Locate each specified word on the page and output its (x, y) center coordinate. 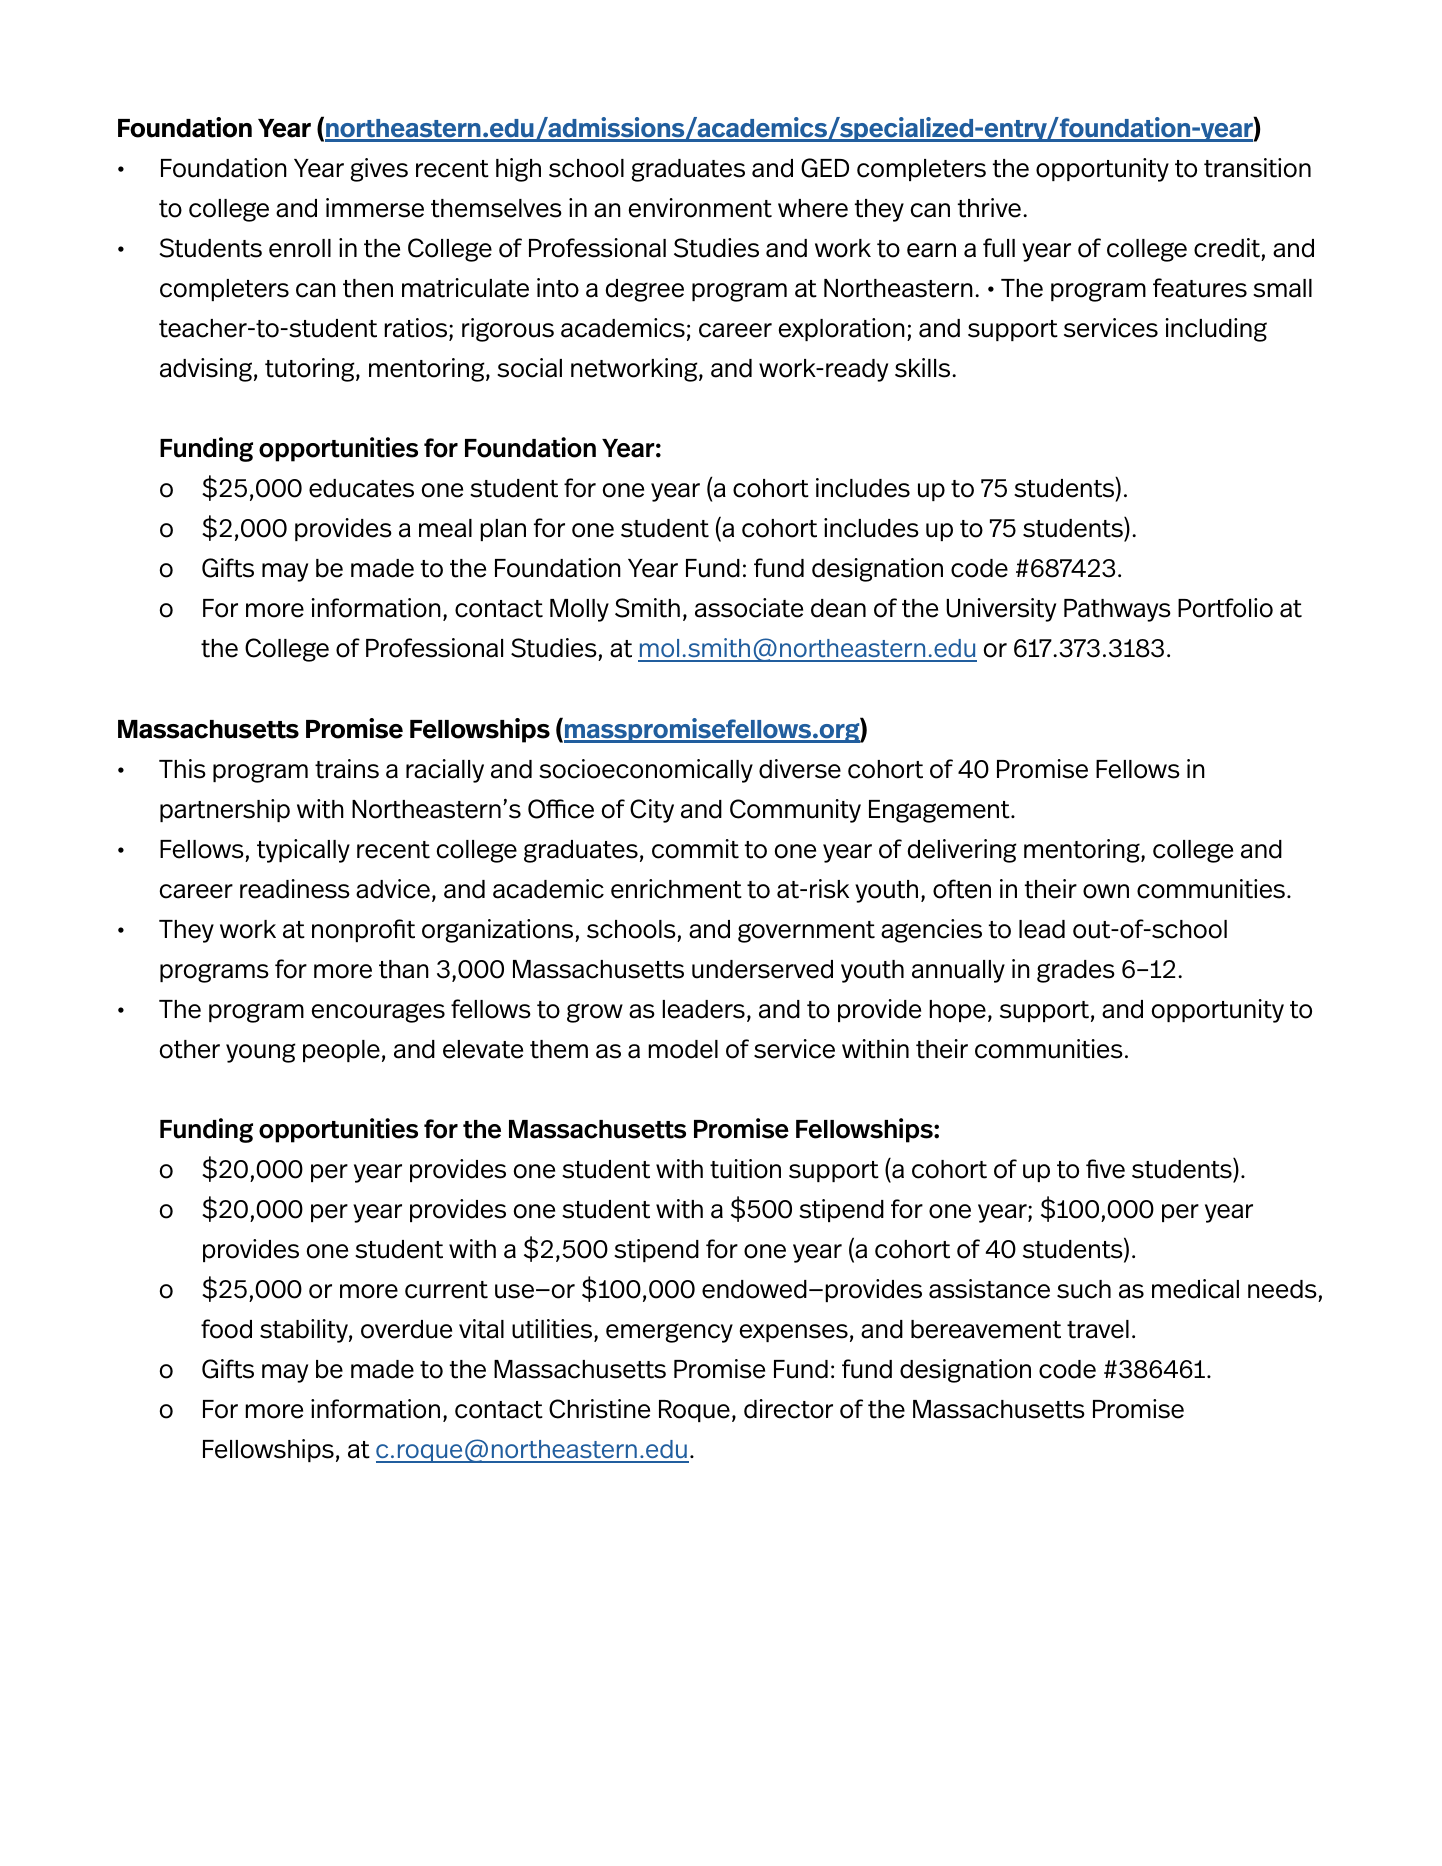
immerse (375, 208)
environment (700, 208)
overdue (406, 1329)
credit (1227, 248)
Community (795, 811)
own (1106, 891)
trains (347, 769)
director (788, 1409)
